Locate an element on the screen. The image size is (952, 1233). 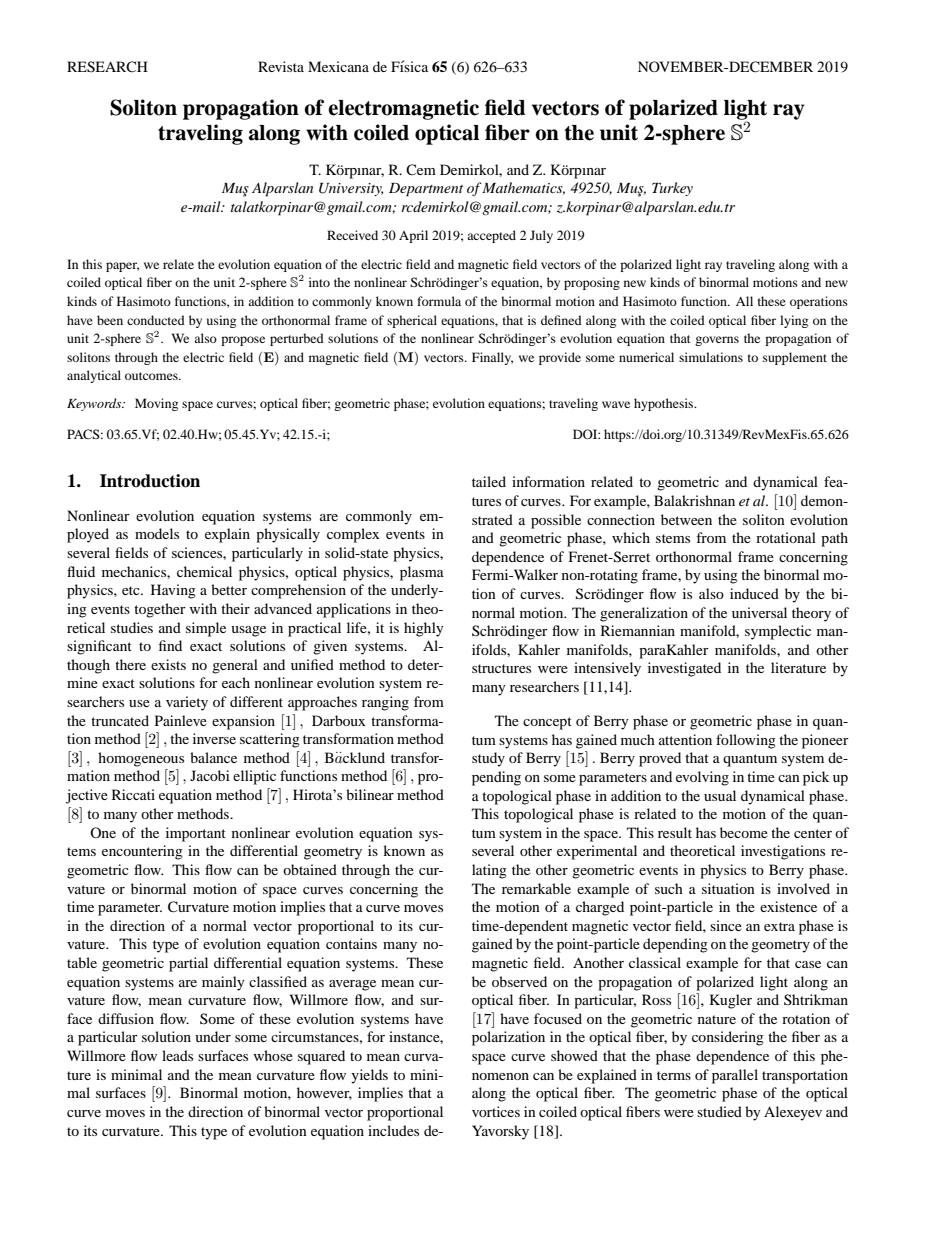
governs is located at coordinates (717, 341).
